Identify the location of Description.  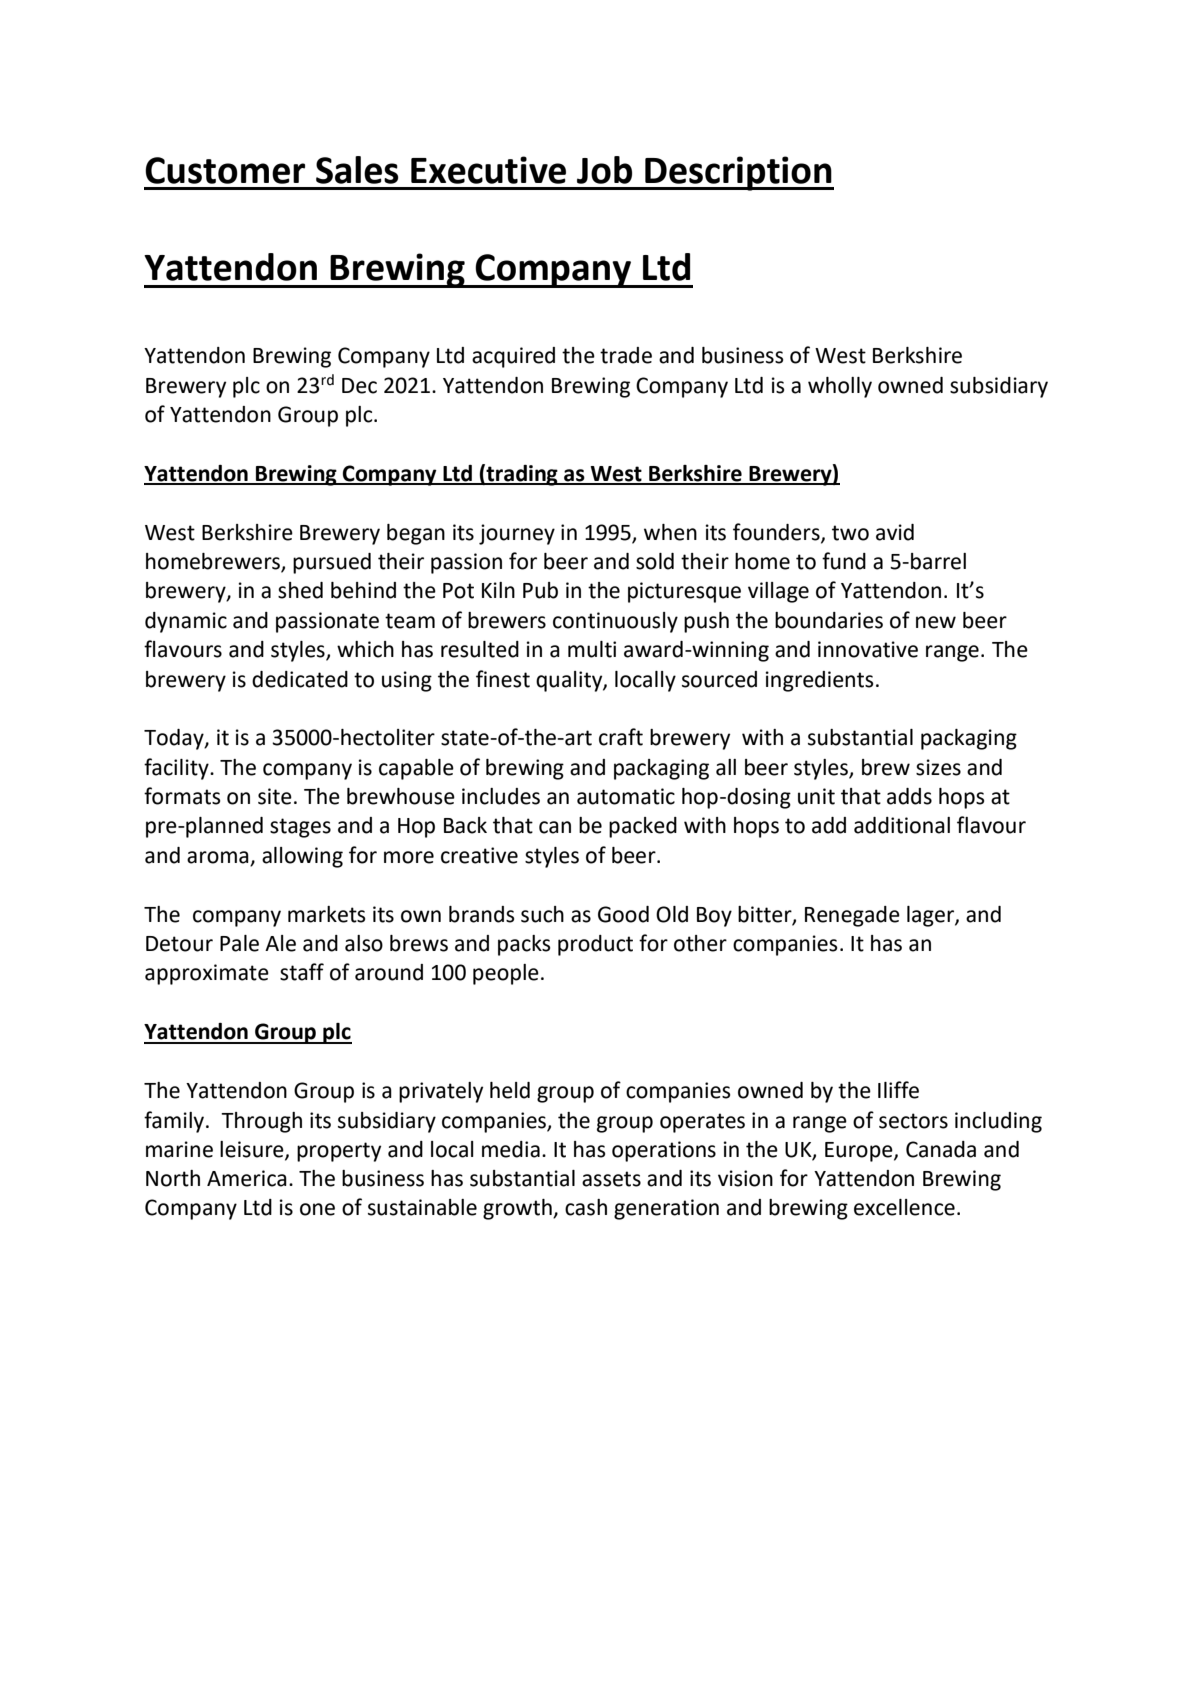
(738, 173).
